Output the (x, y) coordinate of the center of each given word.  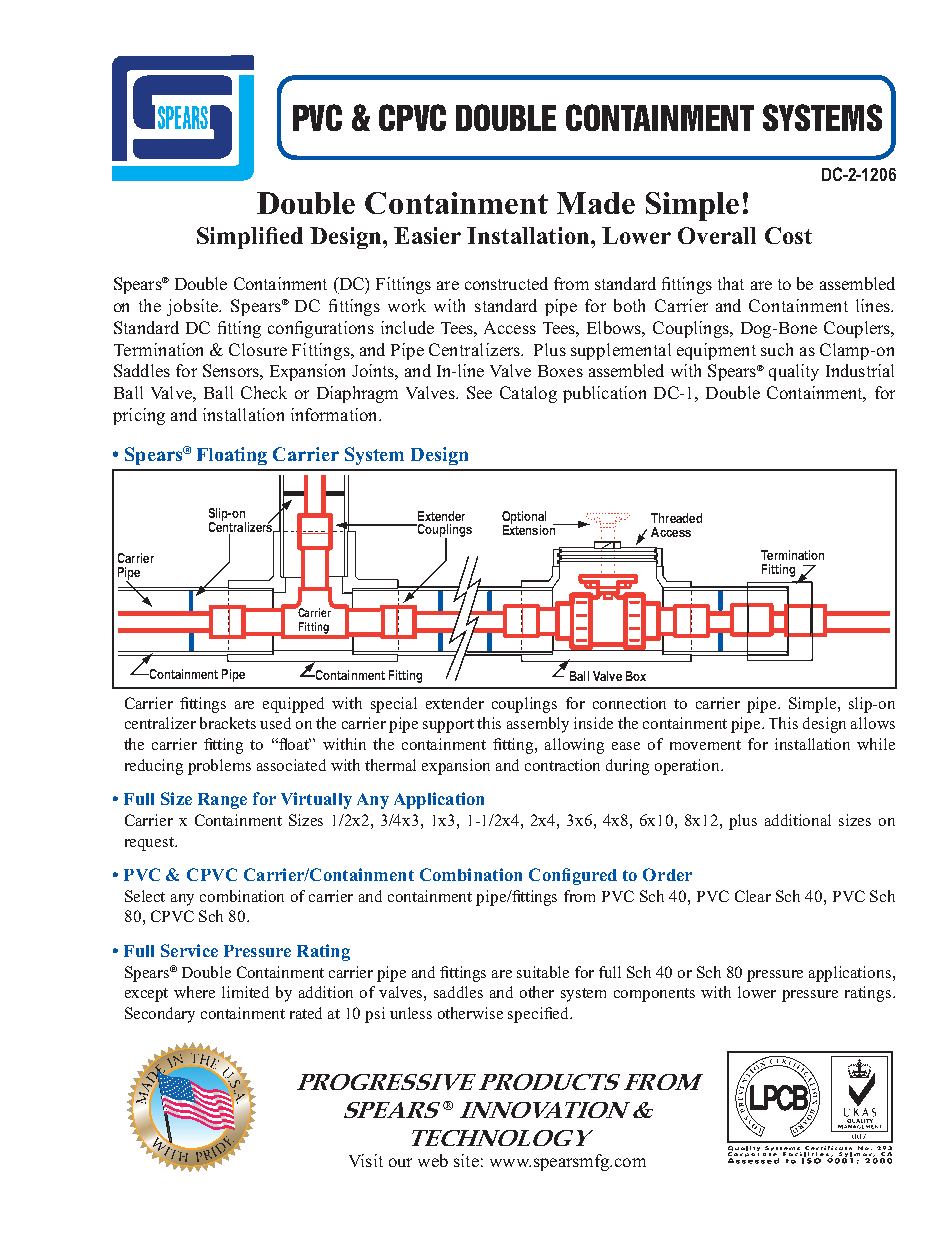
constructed (506, 283)
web (433, 1160)
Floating (232, 456)
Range (222, 801)
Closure (258, 349)
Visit (366, 1160)
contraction (562, 765)
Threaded (676, 518)
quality (794, 372)
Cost (788, 235)
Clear (753, 896)
